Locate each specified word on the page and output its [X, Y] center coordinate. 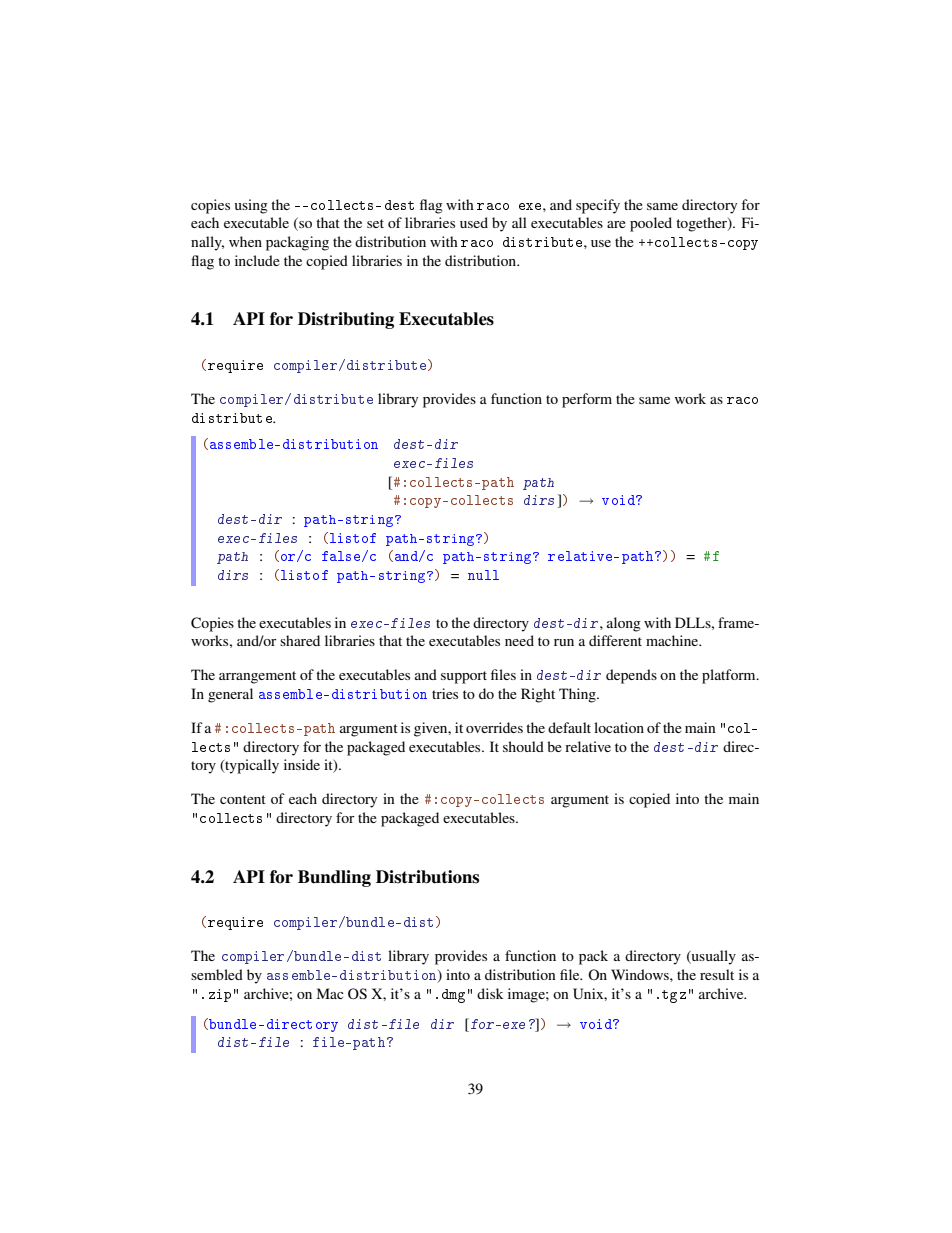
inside [302, 764]
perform [587, 400]
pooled [651, 224]
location [619, 727]
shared [300, 640]
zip [220, 995]
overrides [494, 727]
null [483, 575]
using [251, 206]
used [474, 222]
